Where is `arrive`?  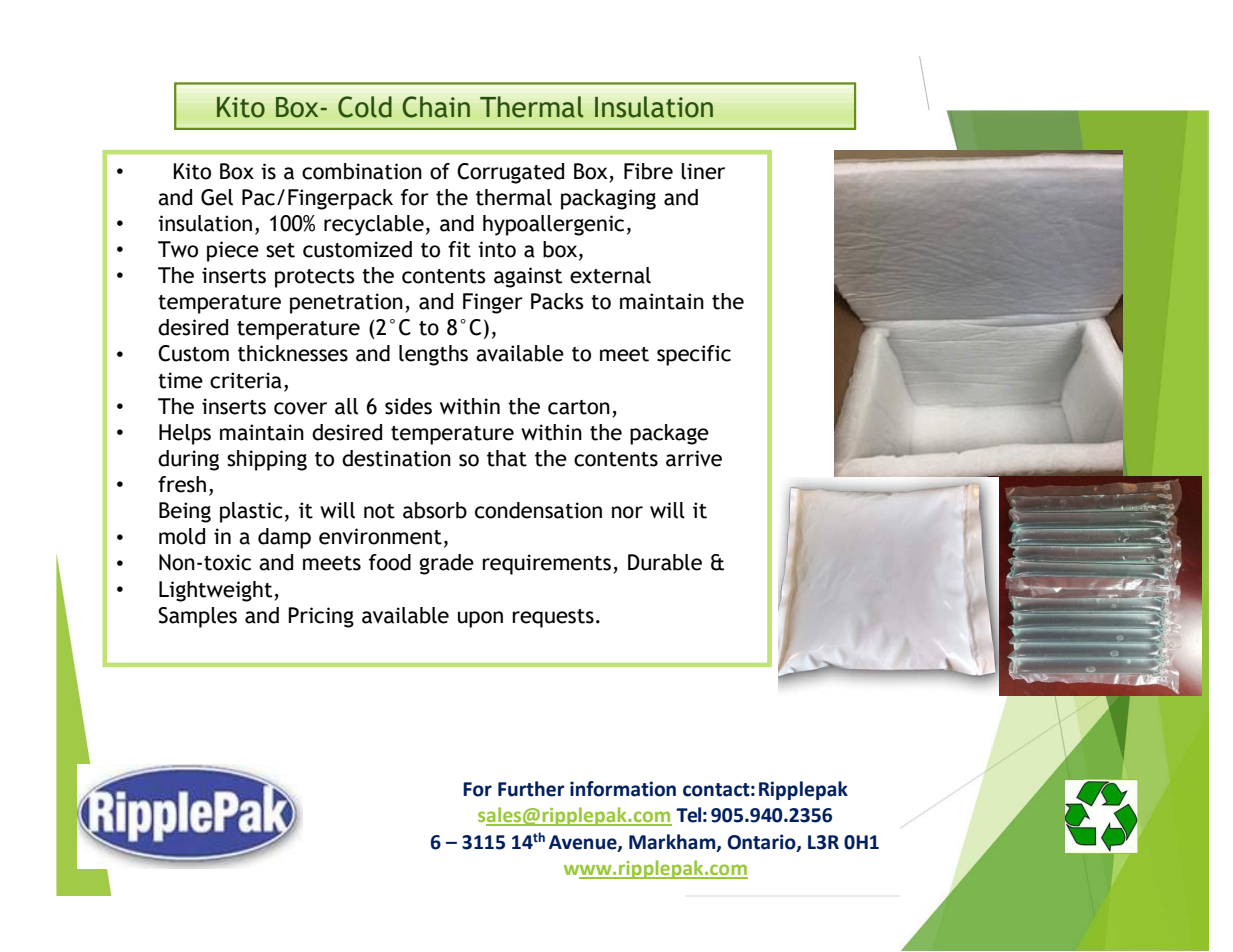 arrive is located at coordinates (694, 458).
